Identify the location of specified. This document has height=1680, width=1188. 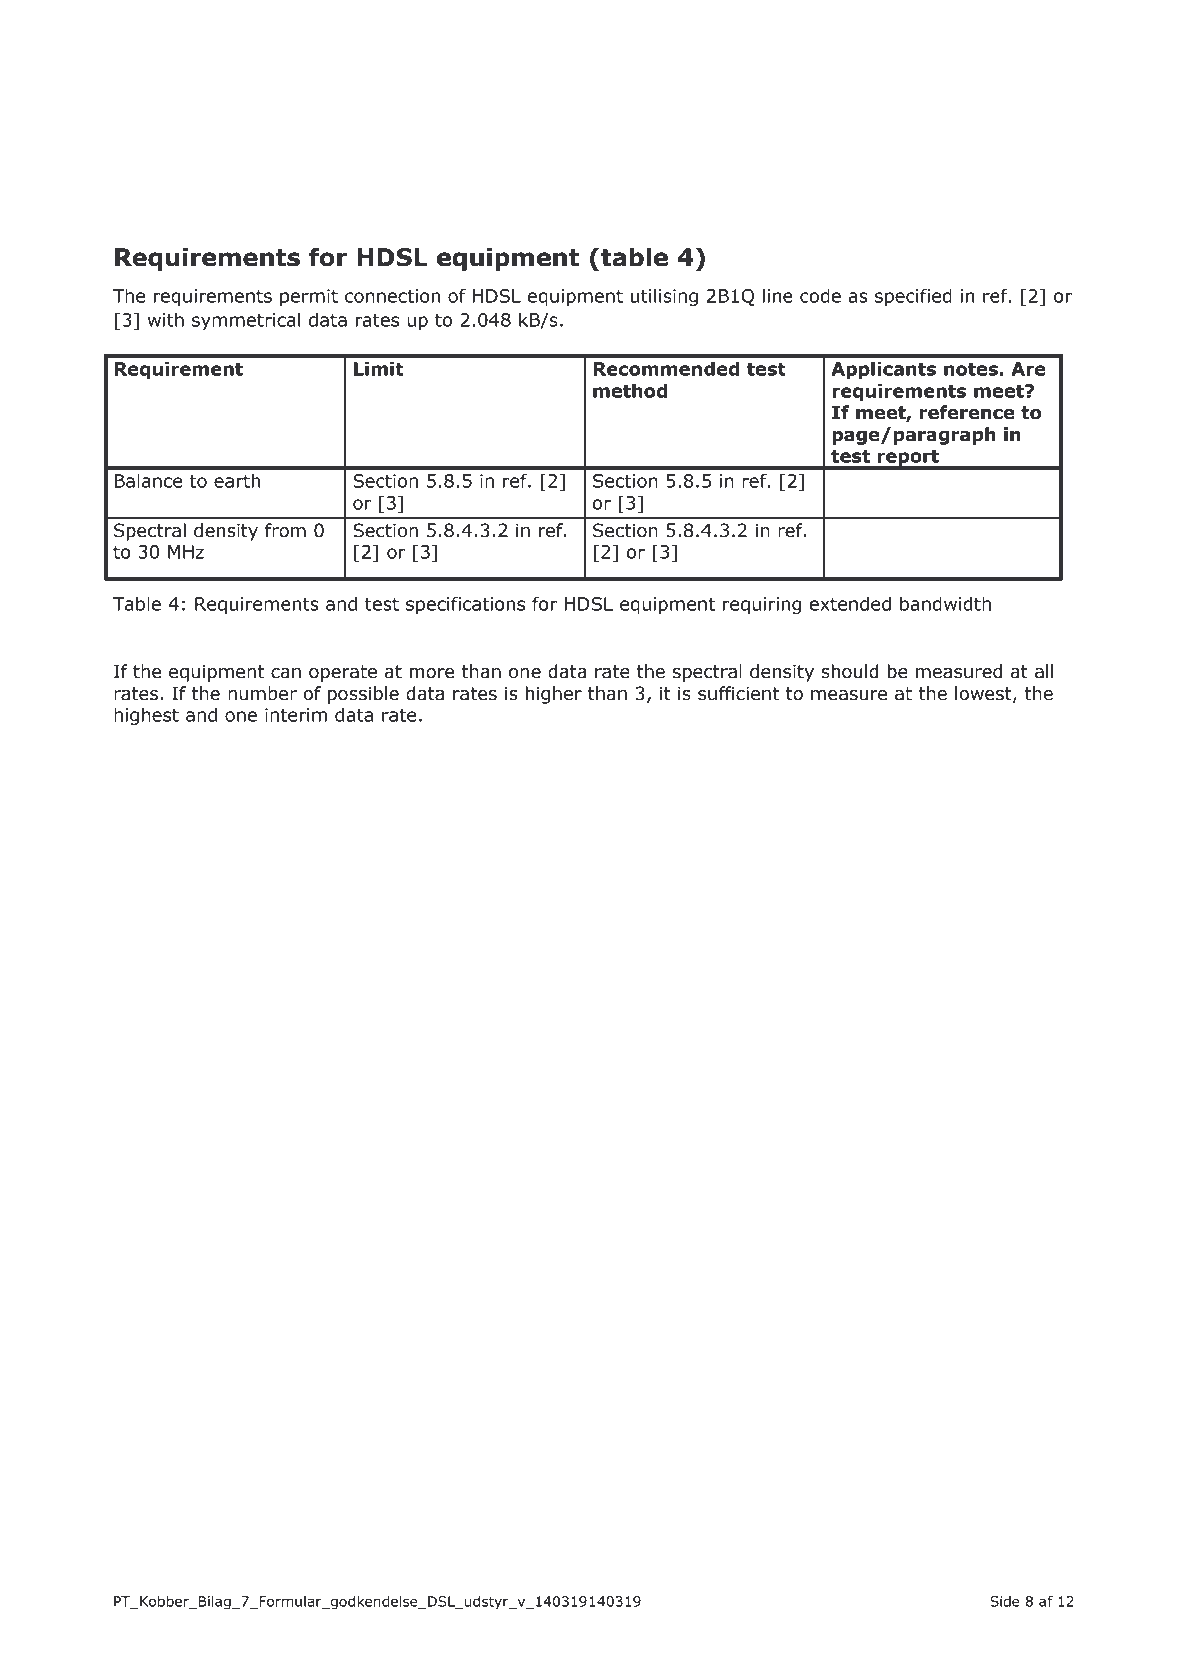
(913, 297).
